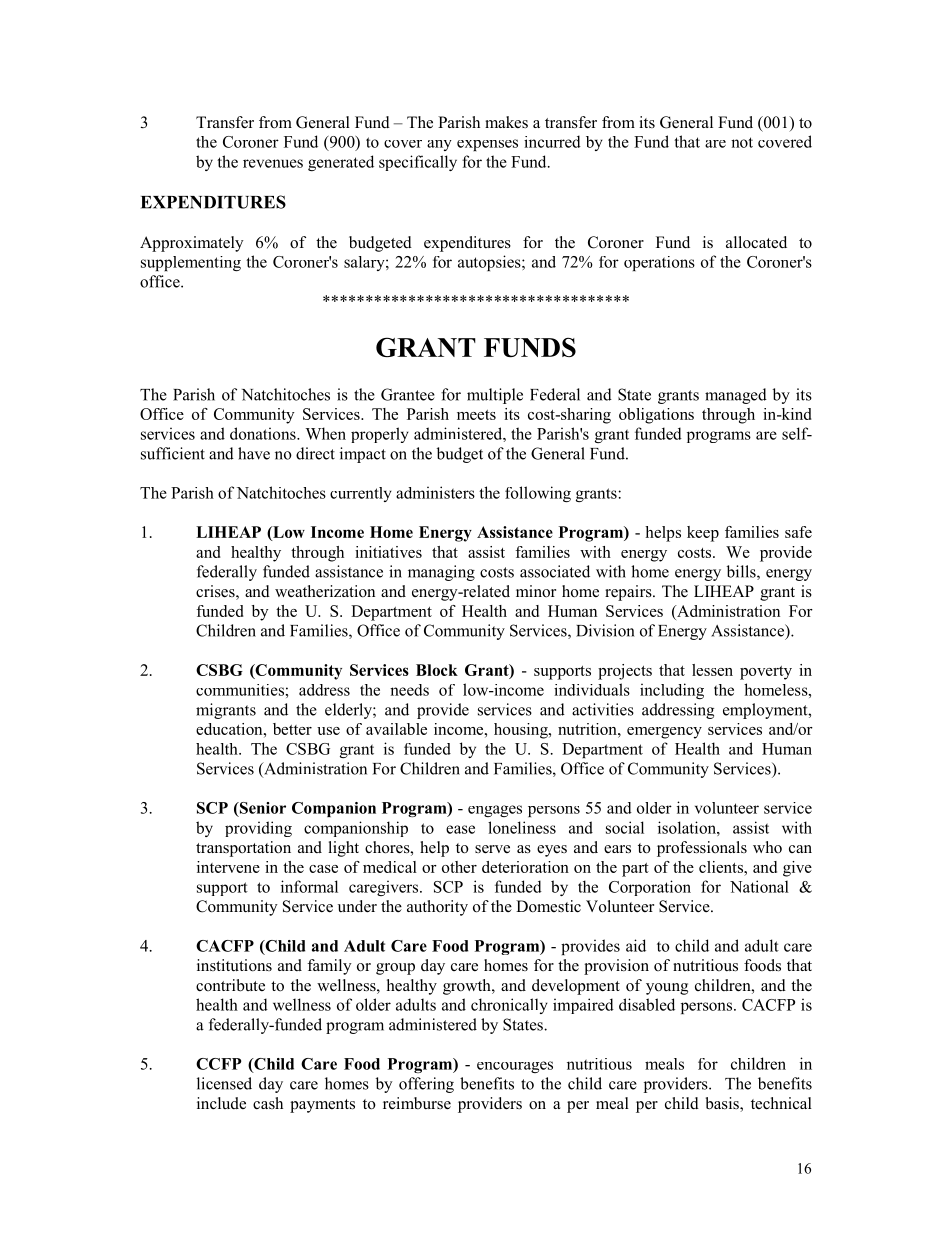  Describe the element at coordinates (492, 849) in the screenshot. I see `serve` at that location.
